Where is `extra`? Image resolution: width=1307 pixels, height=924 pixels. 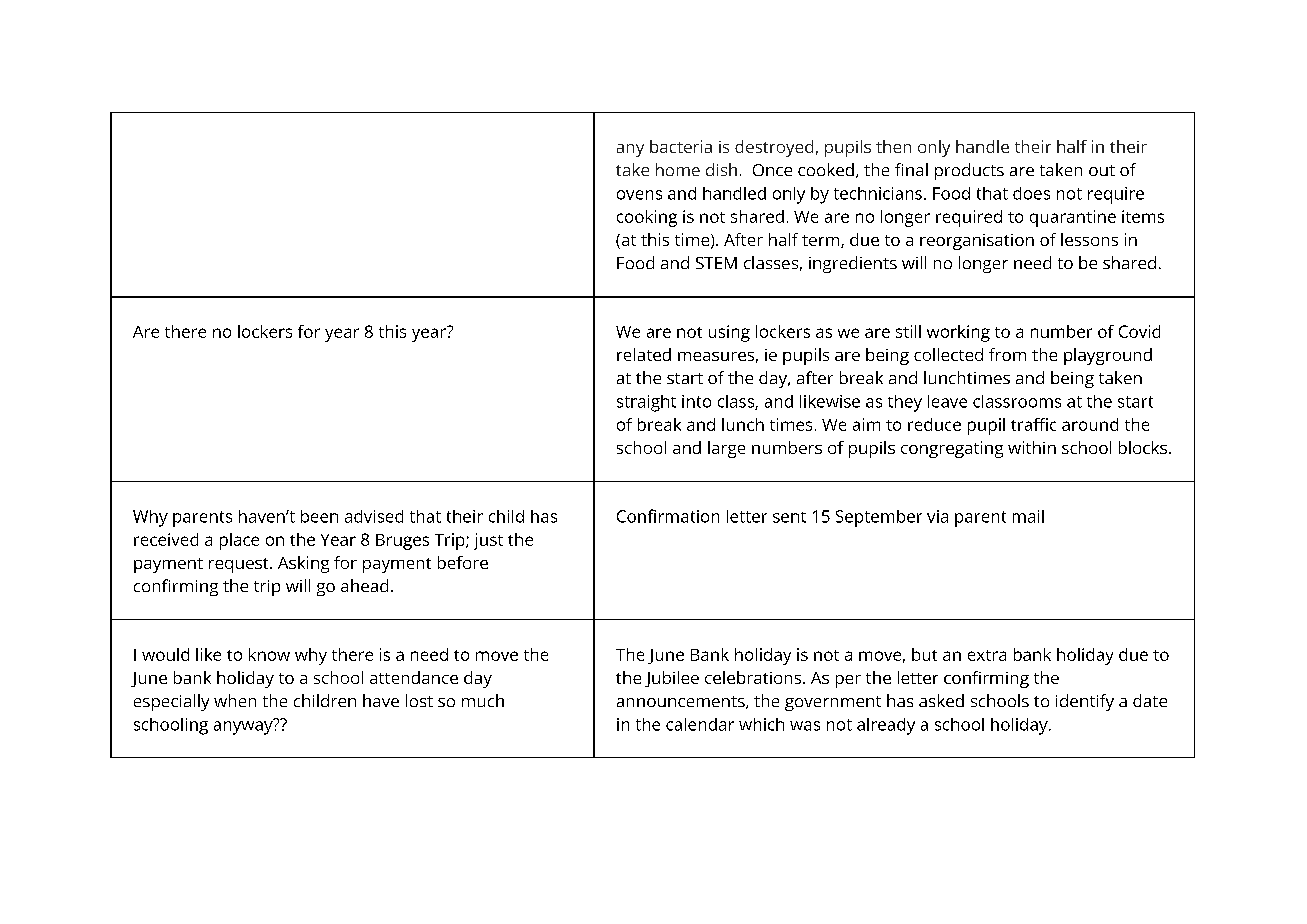
extra is located at coordinates (987, 655).
